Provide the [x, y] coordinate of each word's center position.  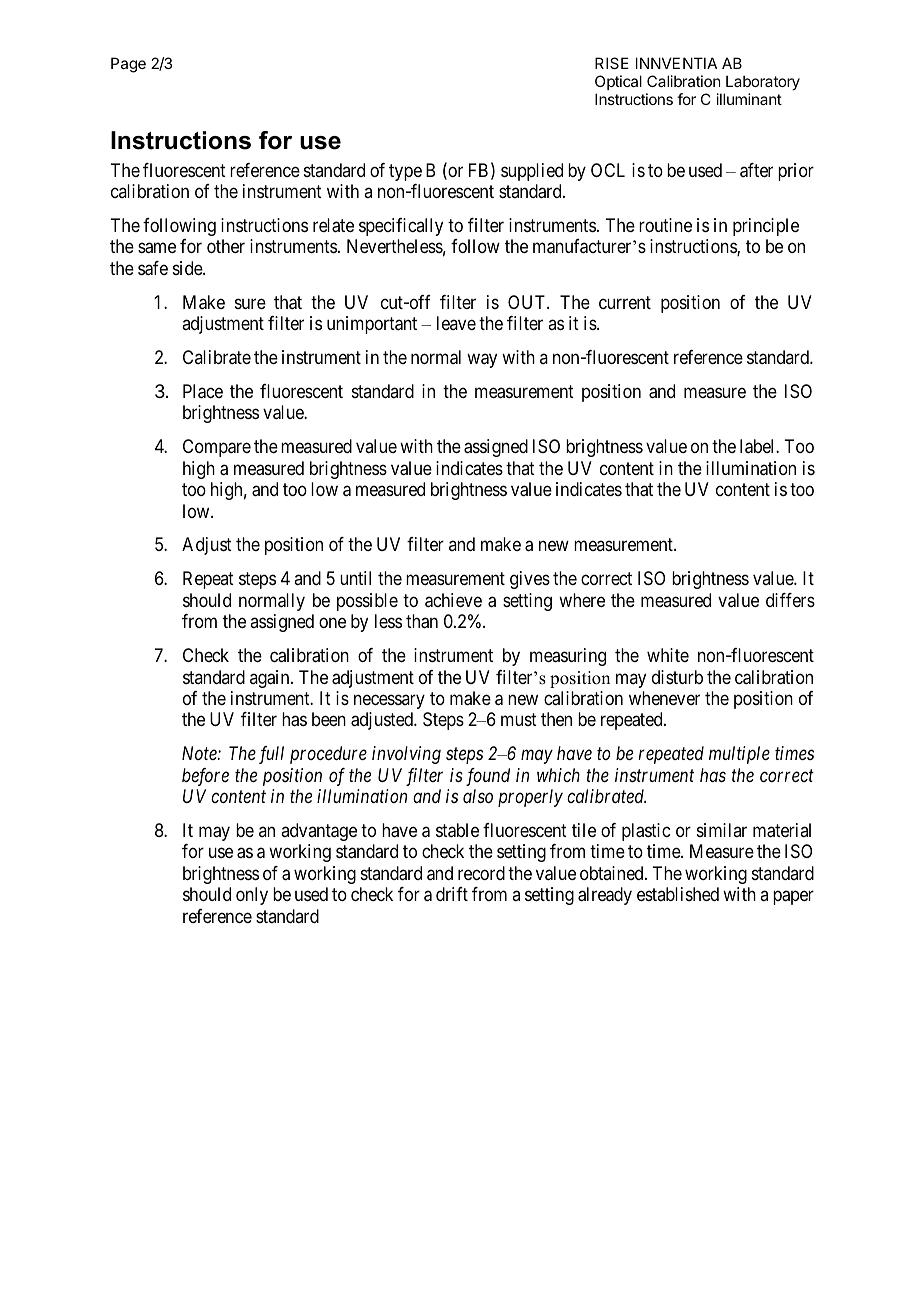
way [482, 360]
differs [790, 600]
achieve [453, 600]
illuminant [749, 99]
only [252, 896]
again [271, 679]
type [405, 172]
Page [128, 65]
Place [203, 391]
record [481, 873]
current [625, 302]
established [678, 894]
